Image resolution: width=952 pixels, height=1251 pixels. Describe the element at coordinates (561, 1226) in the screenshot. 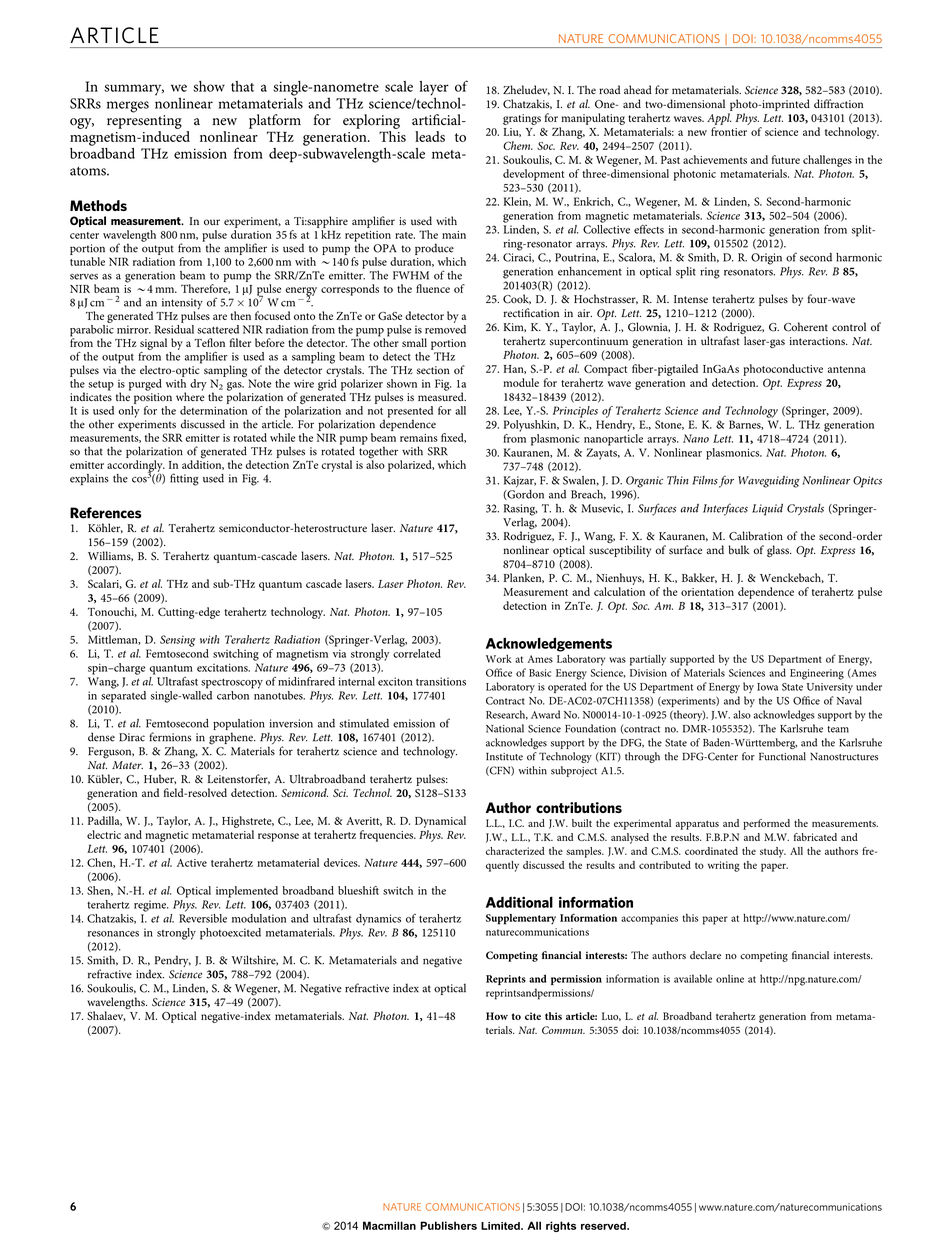

I see `rights` at that location.
